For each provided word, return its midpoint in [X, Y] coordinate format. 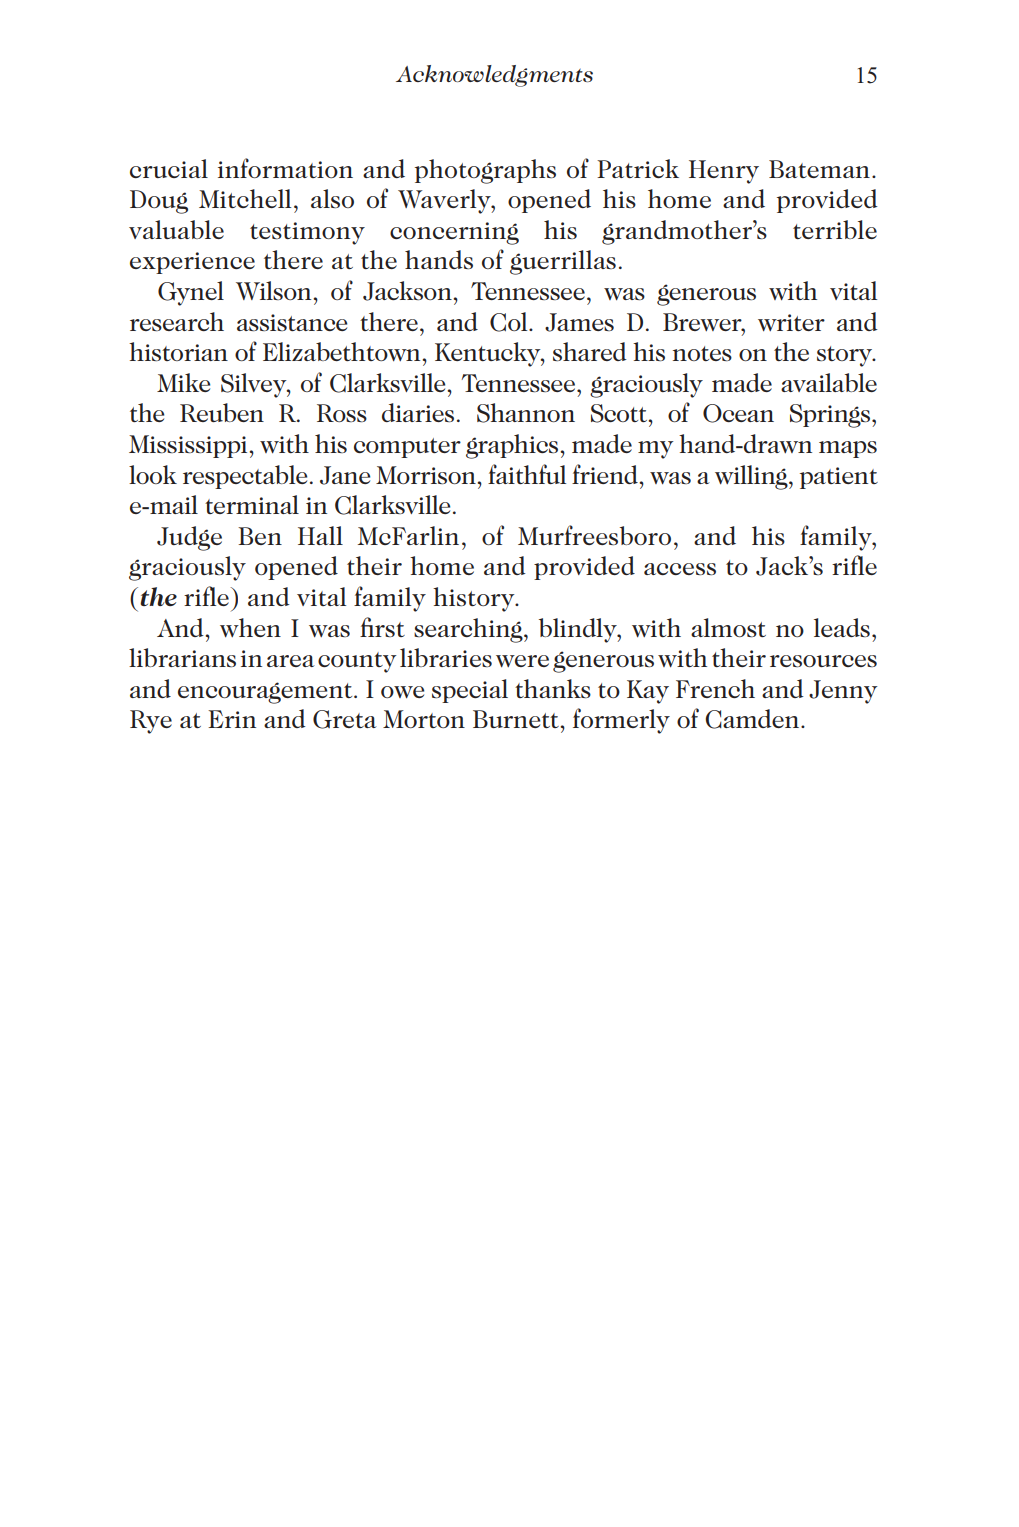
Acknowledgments [494, 76]
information [285, 168]
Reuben [222, 412]
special [470, 691]
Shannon [526, 413]
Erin [232, 719]
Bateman [819, 169]
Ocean [738, 413]
